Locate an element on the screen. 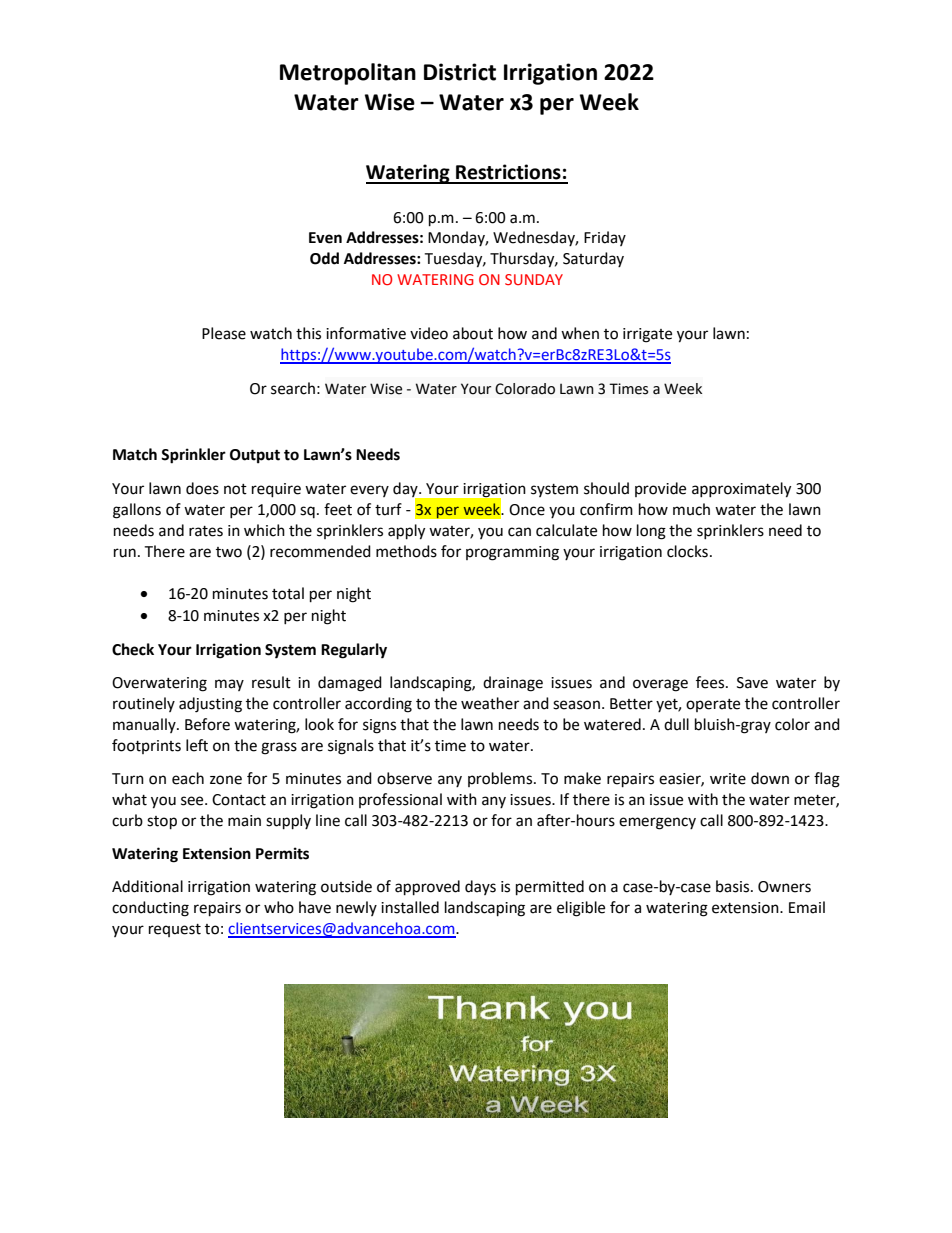  irrigate is located at coordinates (647, 335).
